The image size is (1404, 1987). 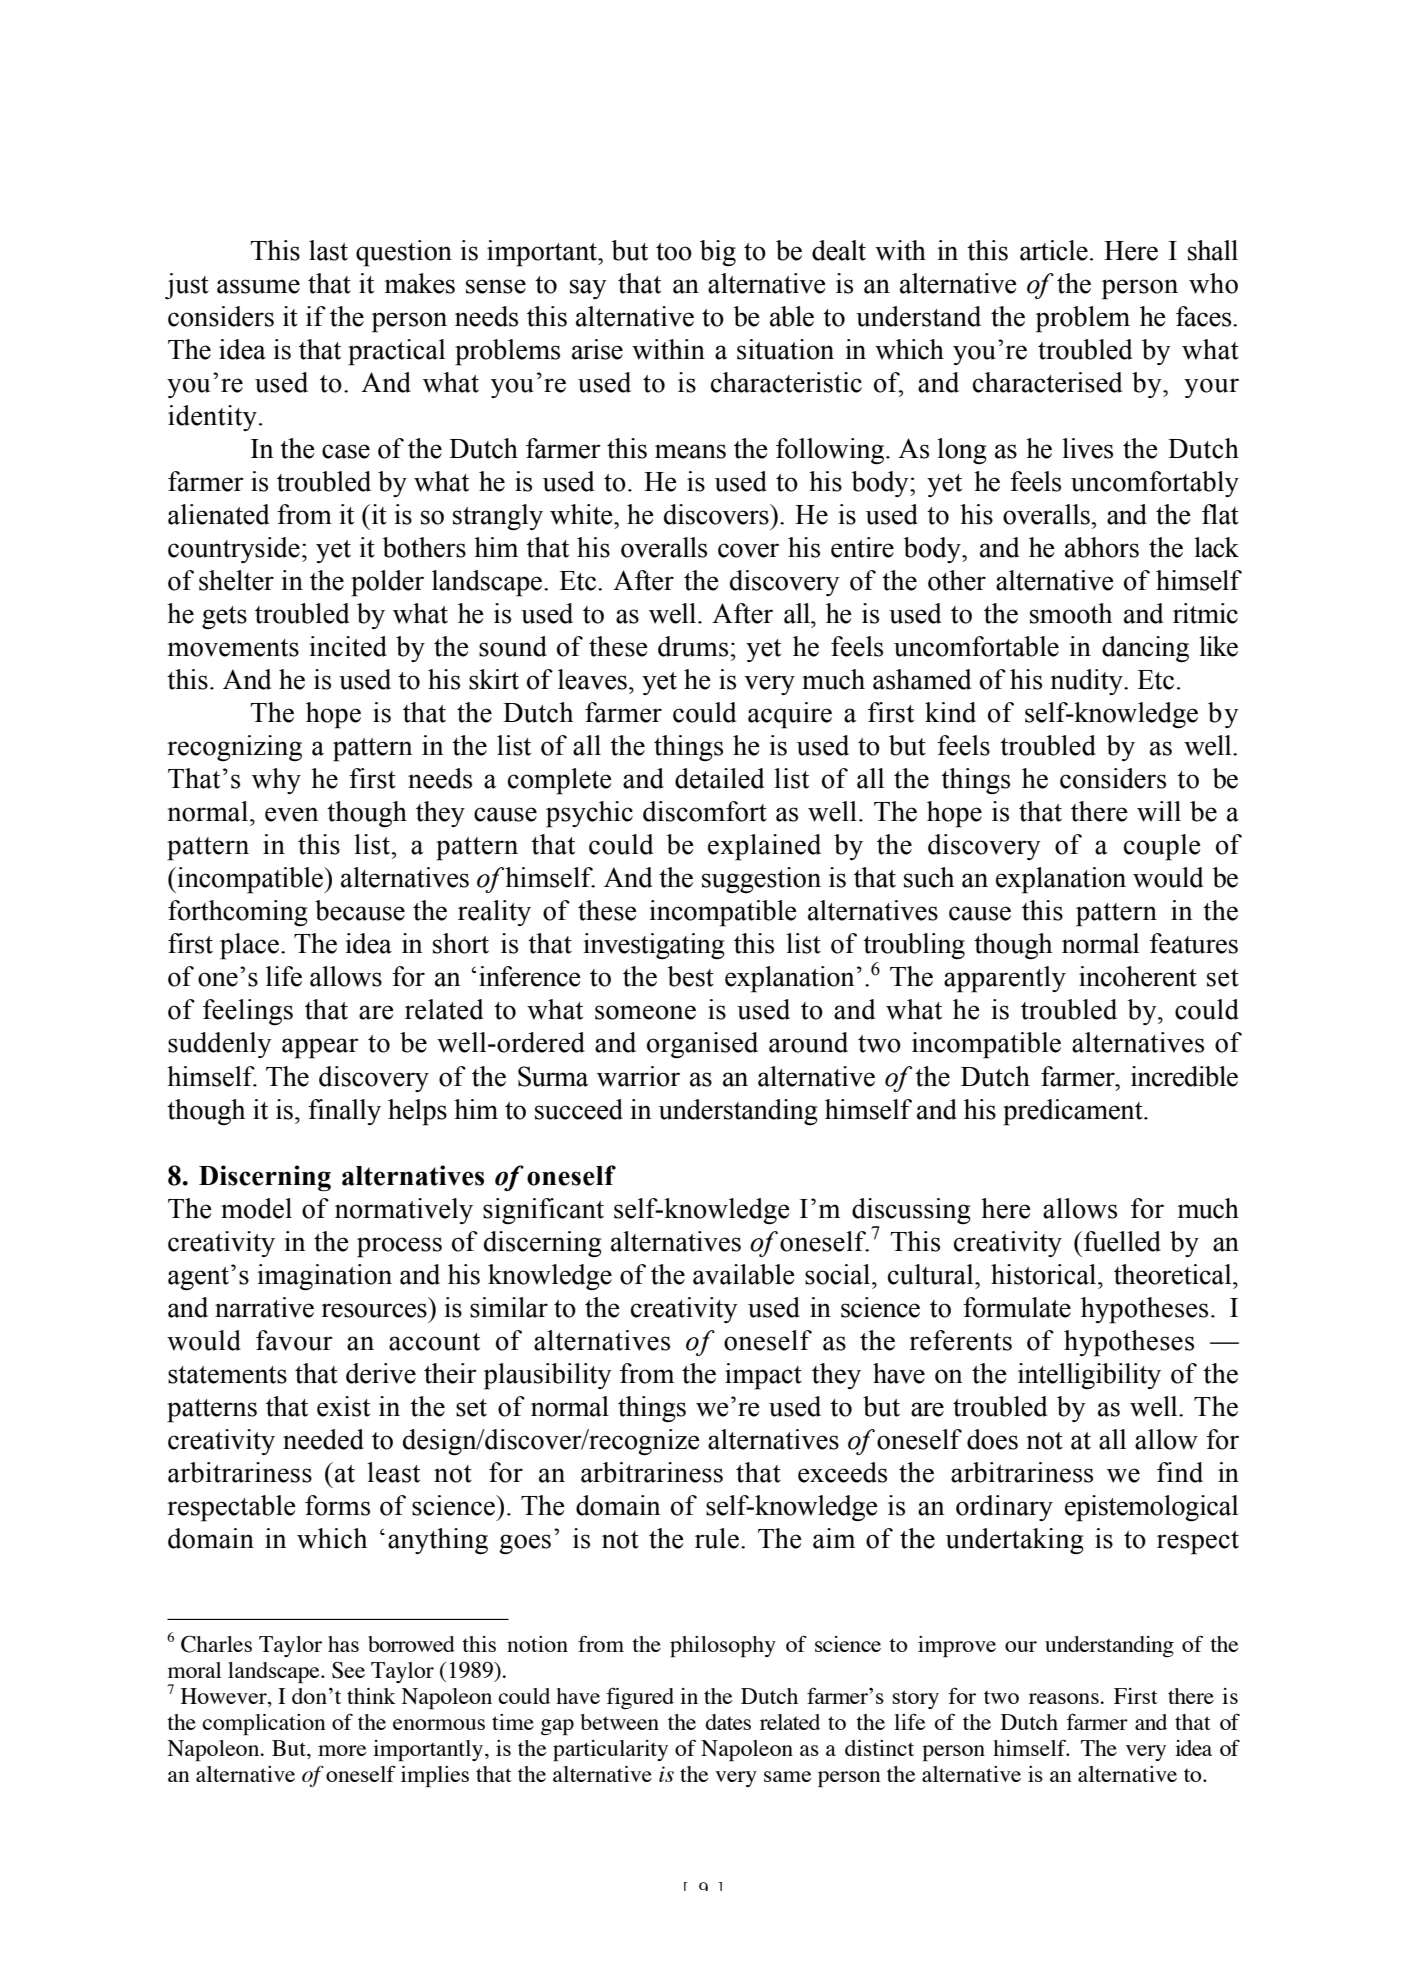 What do you see at coordinates (1054, 250) in the screenshot?
I see `article` at bounding box center [1054, 250].
